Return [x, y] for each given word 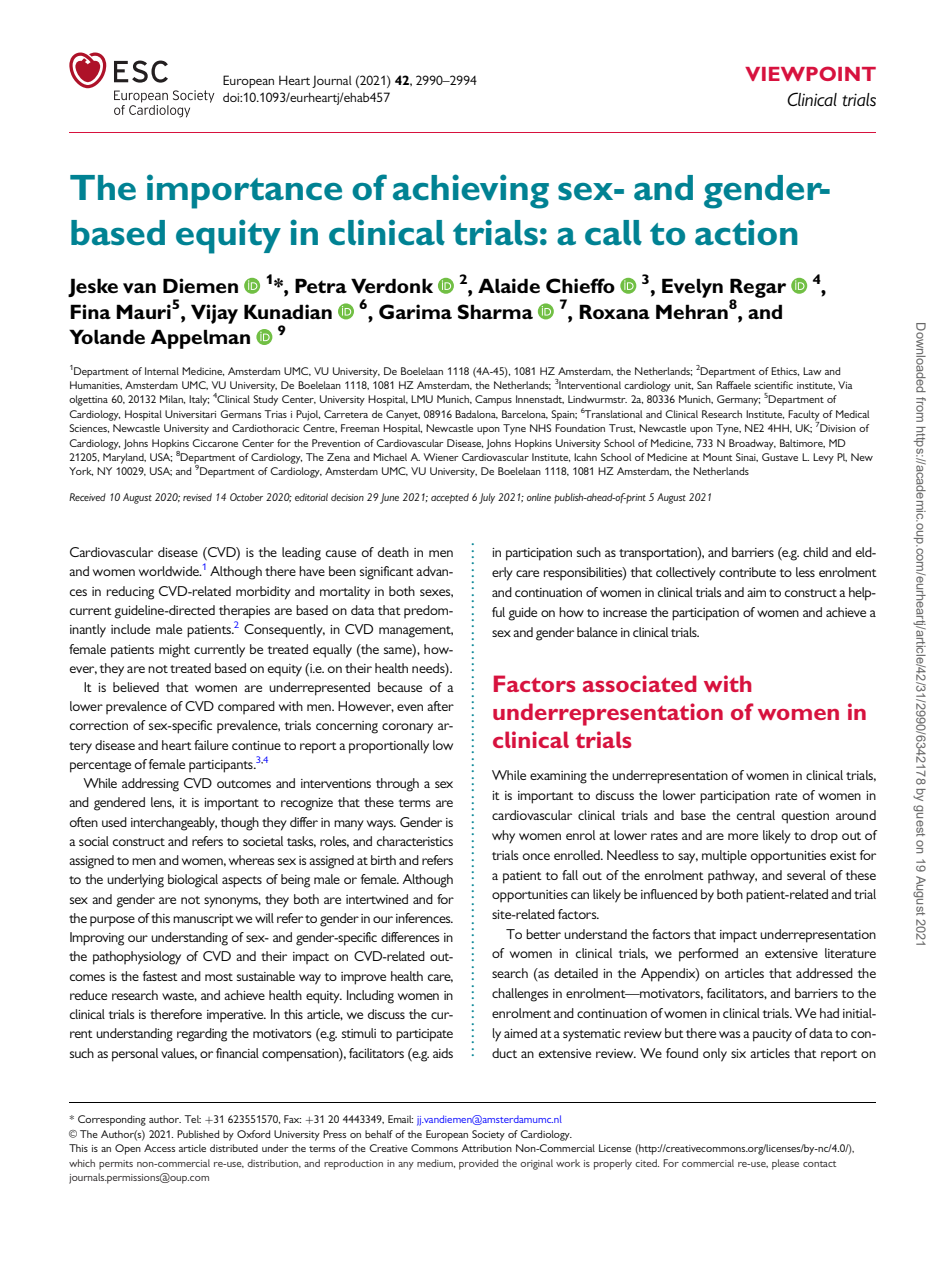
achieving [471, 191]
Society [488, 1135]
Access [159, 1148]
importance [244, 191]
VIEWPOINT [810, 73]
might [174, 651]
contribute [747, 572]
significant [387, 573]
